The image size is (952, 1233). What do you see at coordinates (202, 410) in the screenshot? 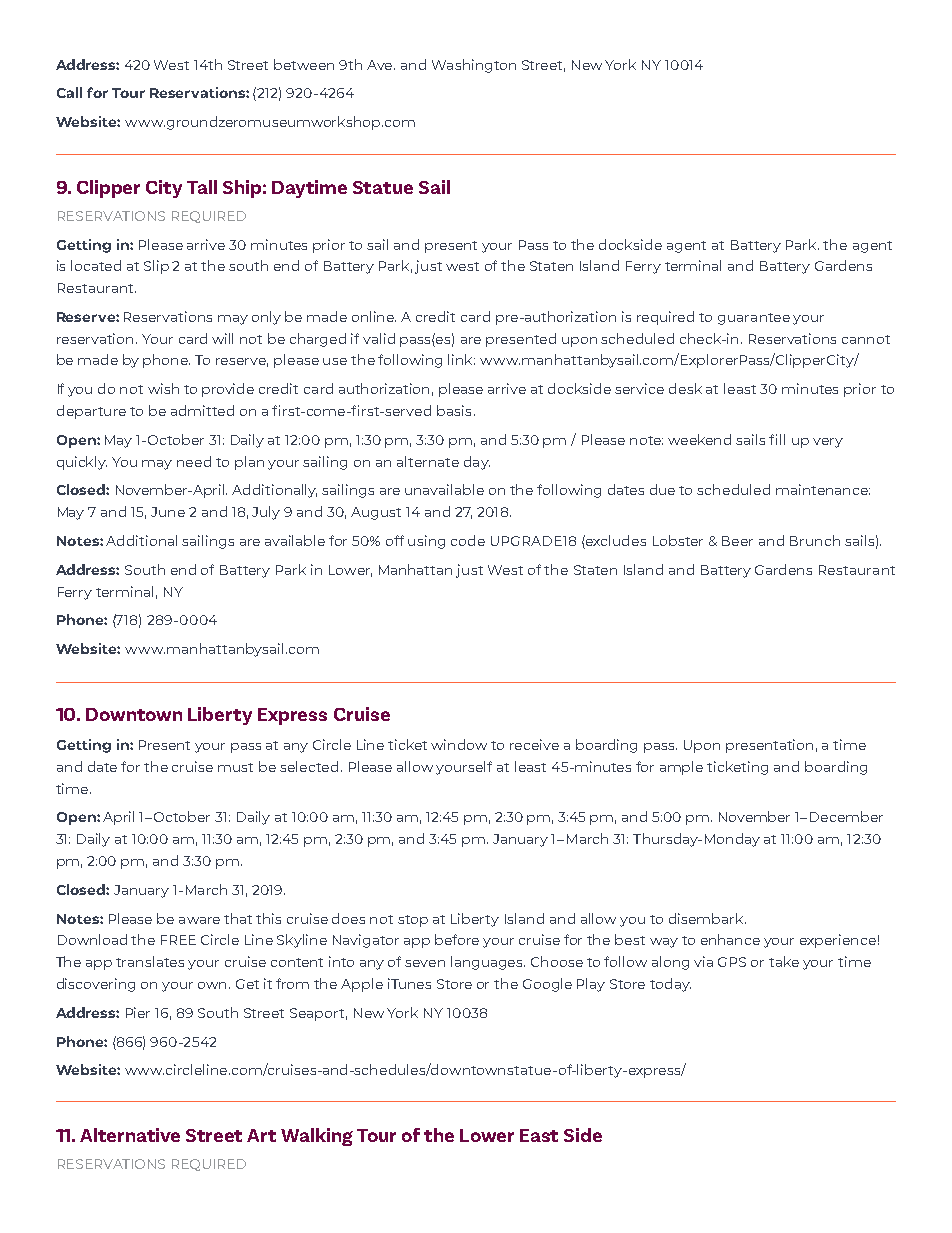
I see `admitted` at bounding box center [202, 410].
